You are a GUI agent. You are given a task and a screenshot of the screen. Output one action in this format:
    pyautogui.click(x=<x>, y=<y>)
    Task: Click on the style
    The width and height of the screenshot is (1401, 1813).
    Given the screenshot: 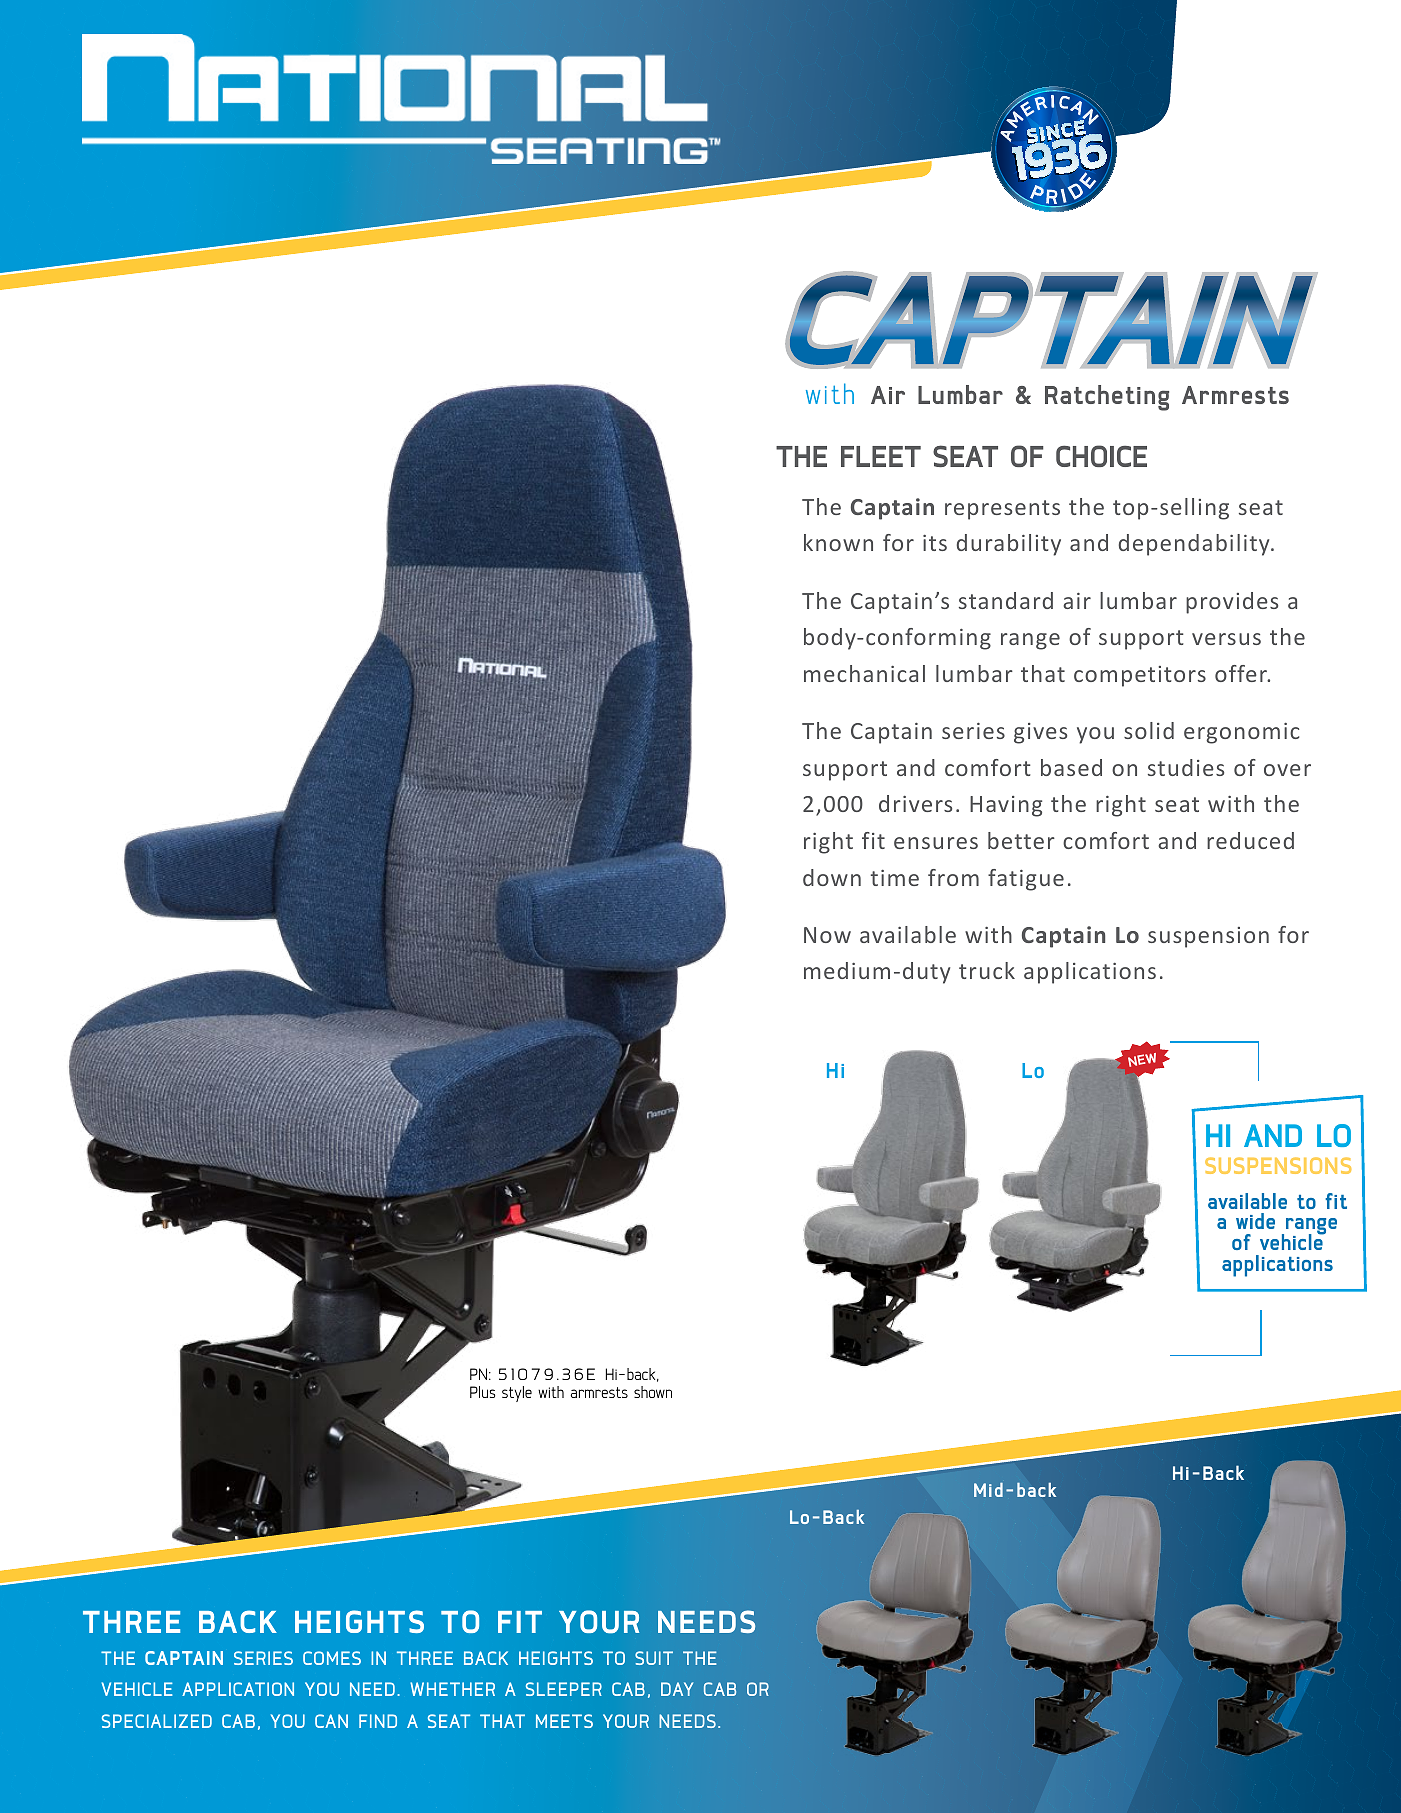 What is the action you would take?
    pyautogui.click(x=517, y=1394)
